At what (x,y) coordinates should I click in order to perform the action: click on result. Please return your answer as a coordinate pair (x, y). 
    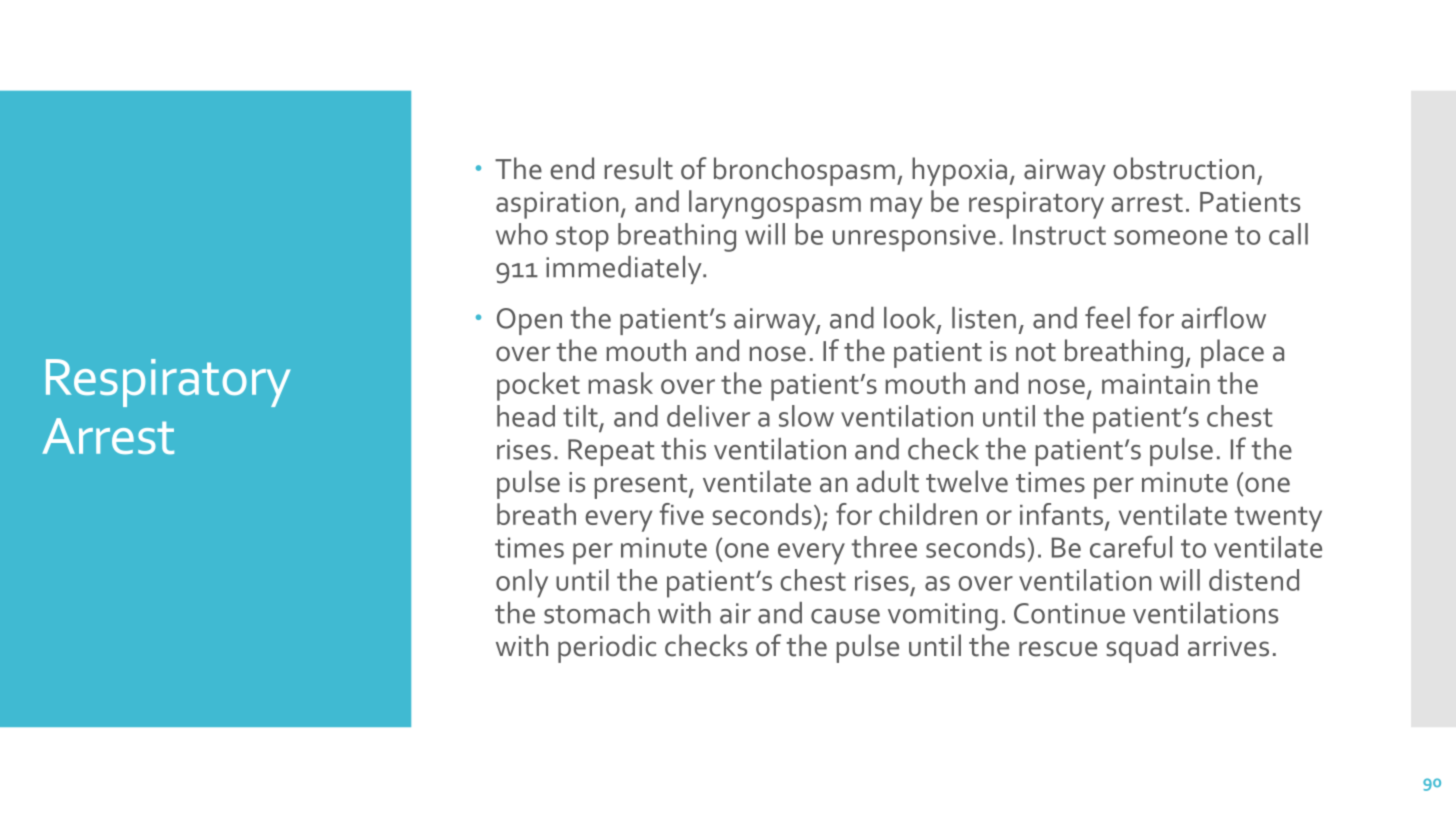
    Looking at the image, I should click on (639, 168).
